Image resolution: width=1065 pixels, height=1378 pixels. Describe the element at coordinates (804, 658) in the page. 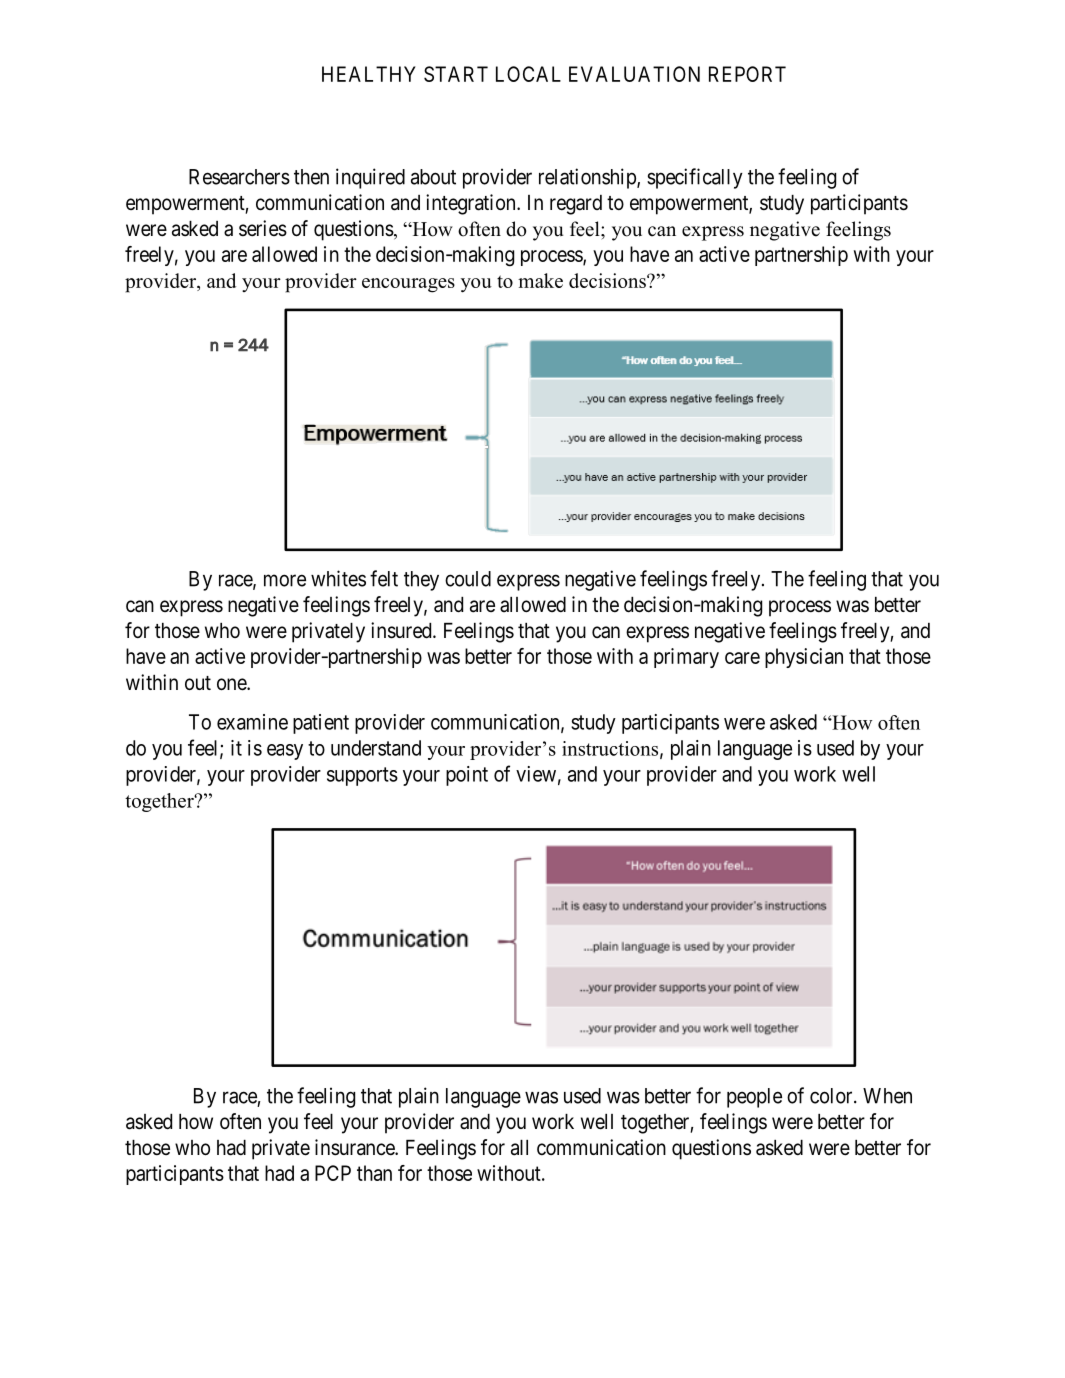

I see `physician` at that location.
